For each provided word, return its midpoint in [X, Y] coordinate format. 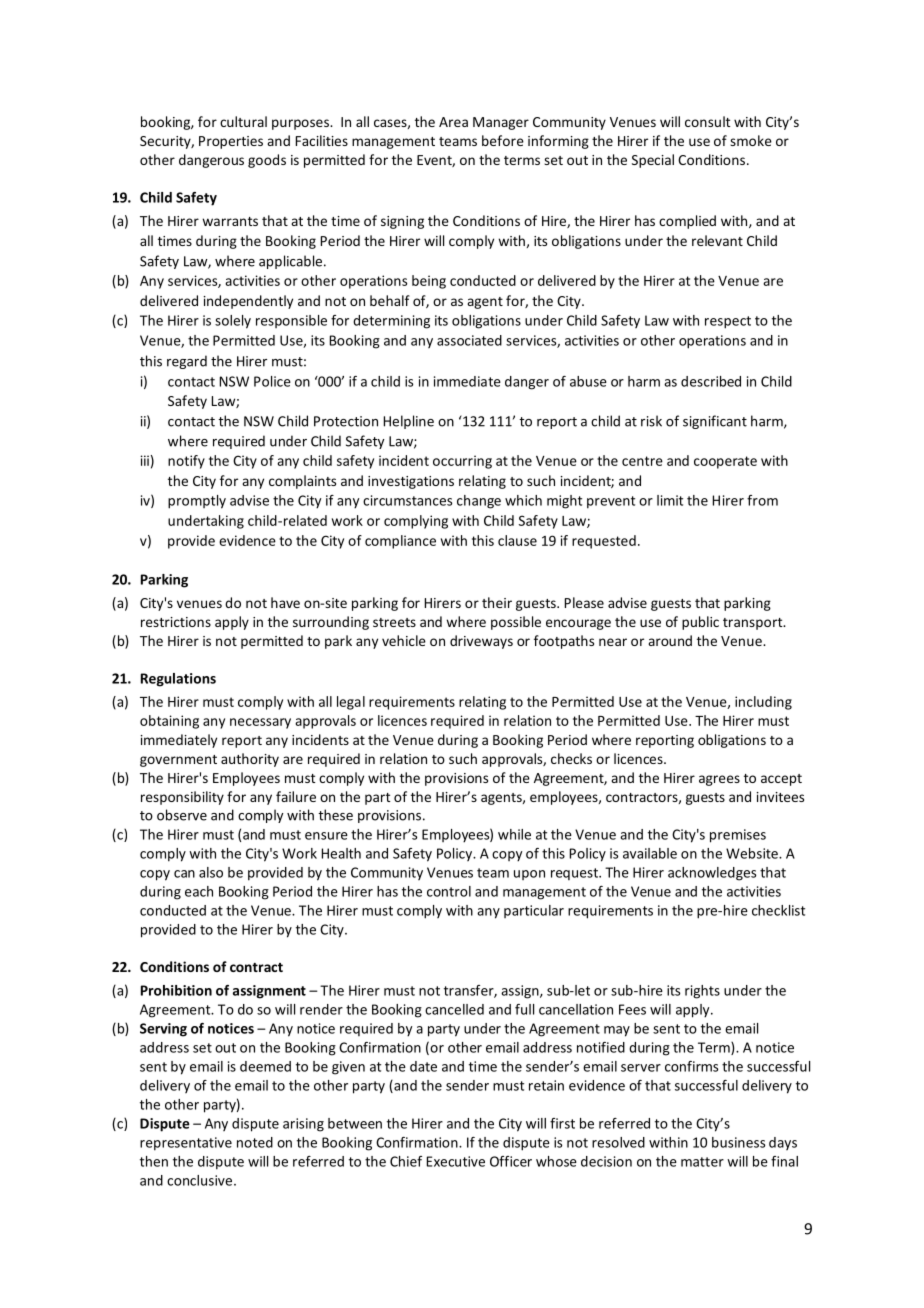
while [514, 834]
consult [708, 121]
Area [453, 122]
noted [255, 1142]
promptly [197, 502]
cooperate [725, 462]
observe [182, 815]
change [479, 502]
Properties [231, 142]
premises [738, 836]
